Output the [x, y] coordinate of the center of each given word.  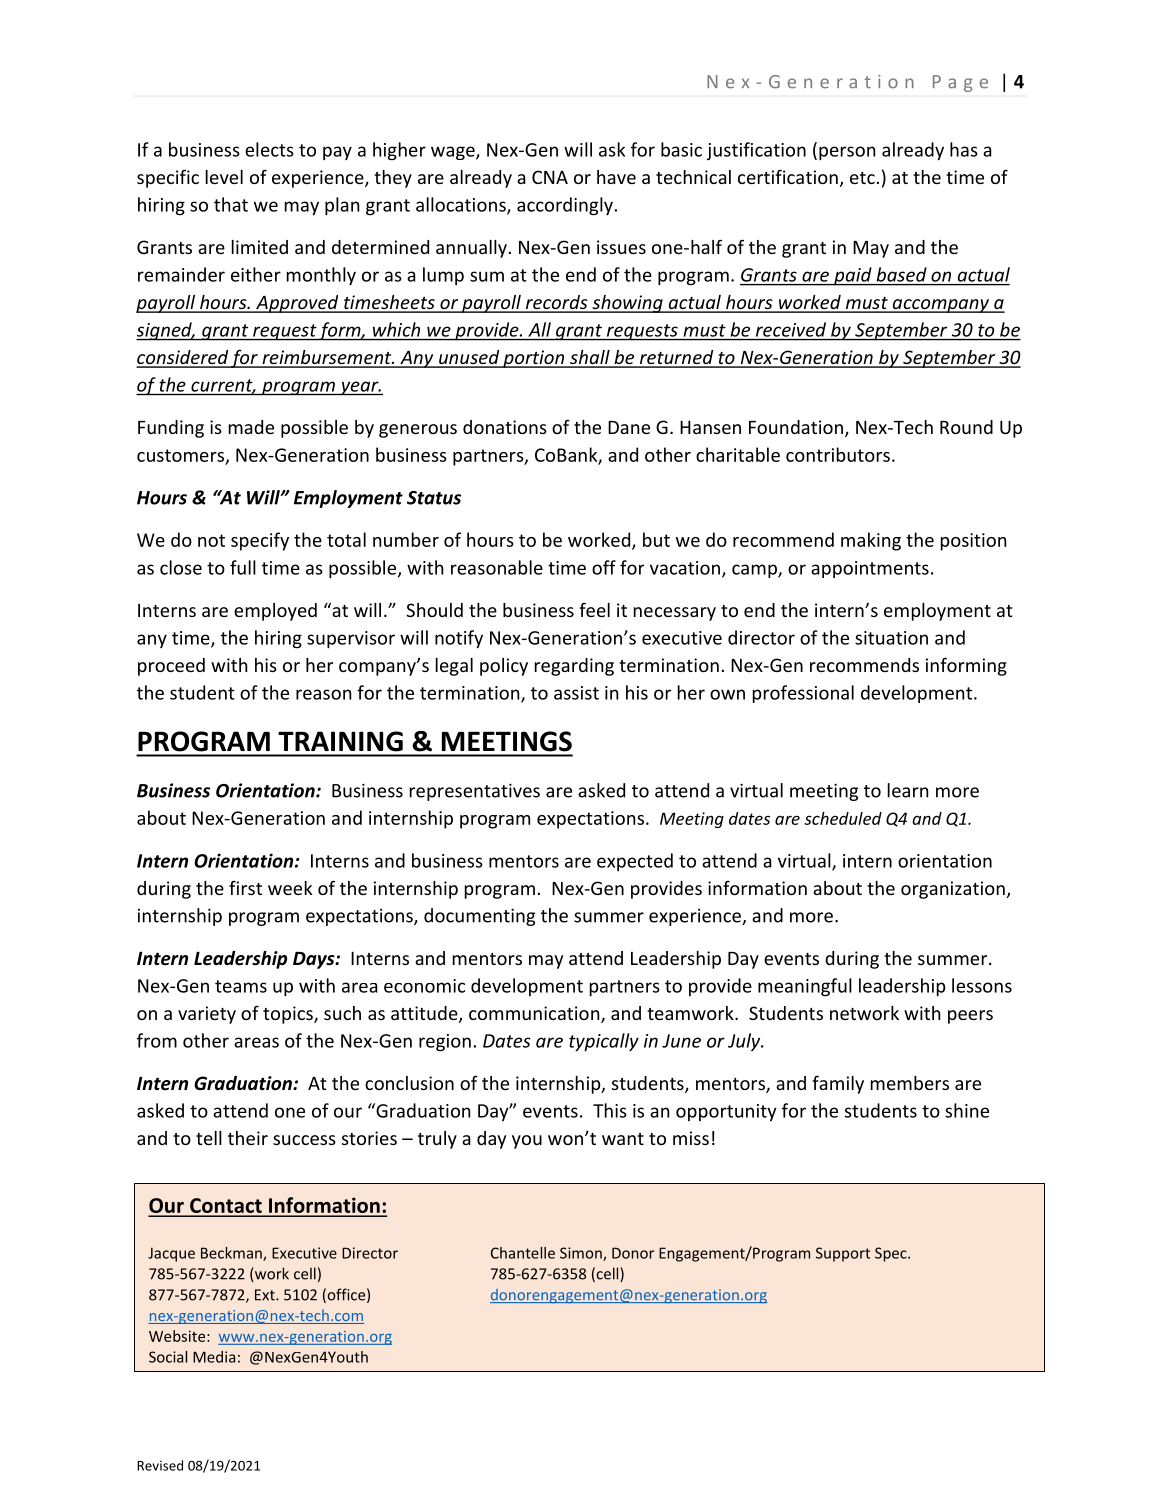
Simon [582, 1254]
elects [269, 149]
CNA [550, 177]
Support [843, 1254]
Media [214, 1357]
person [847, 153]
